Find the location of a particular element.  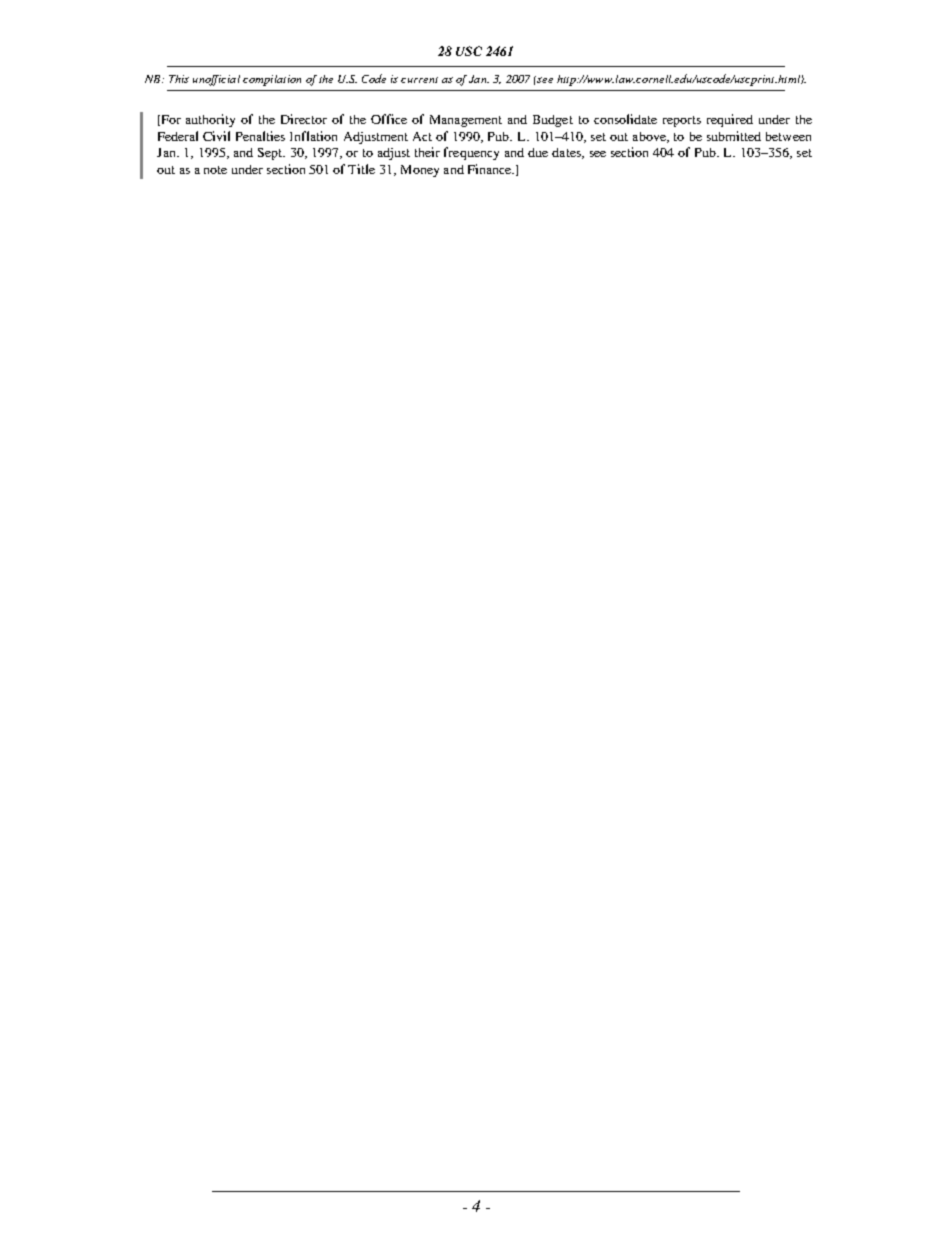

Money is located at coordinates (420, 171).
